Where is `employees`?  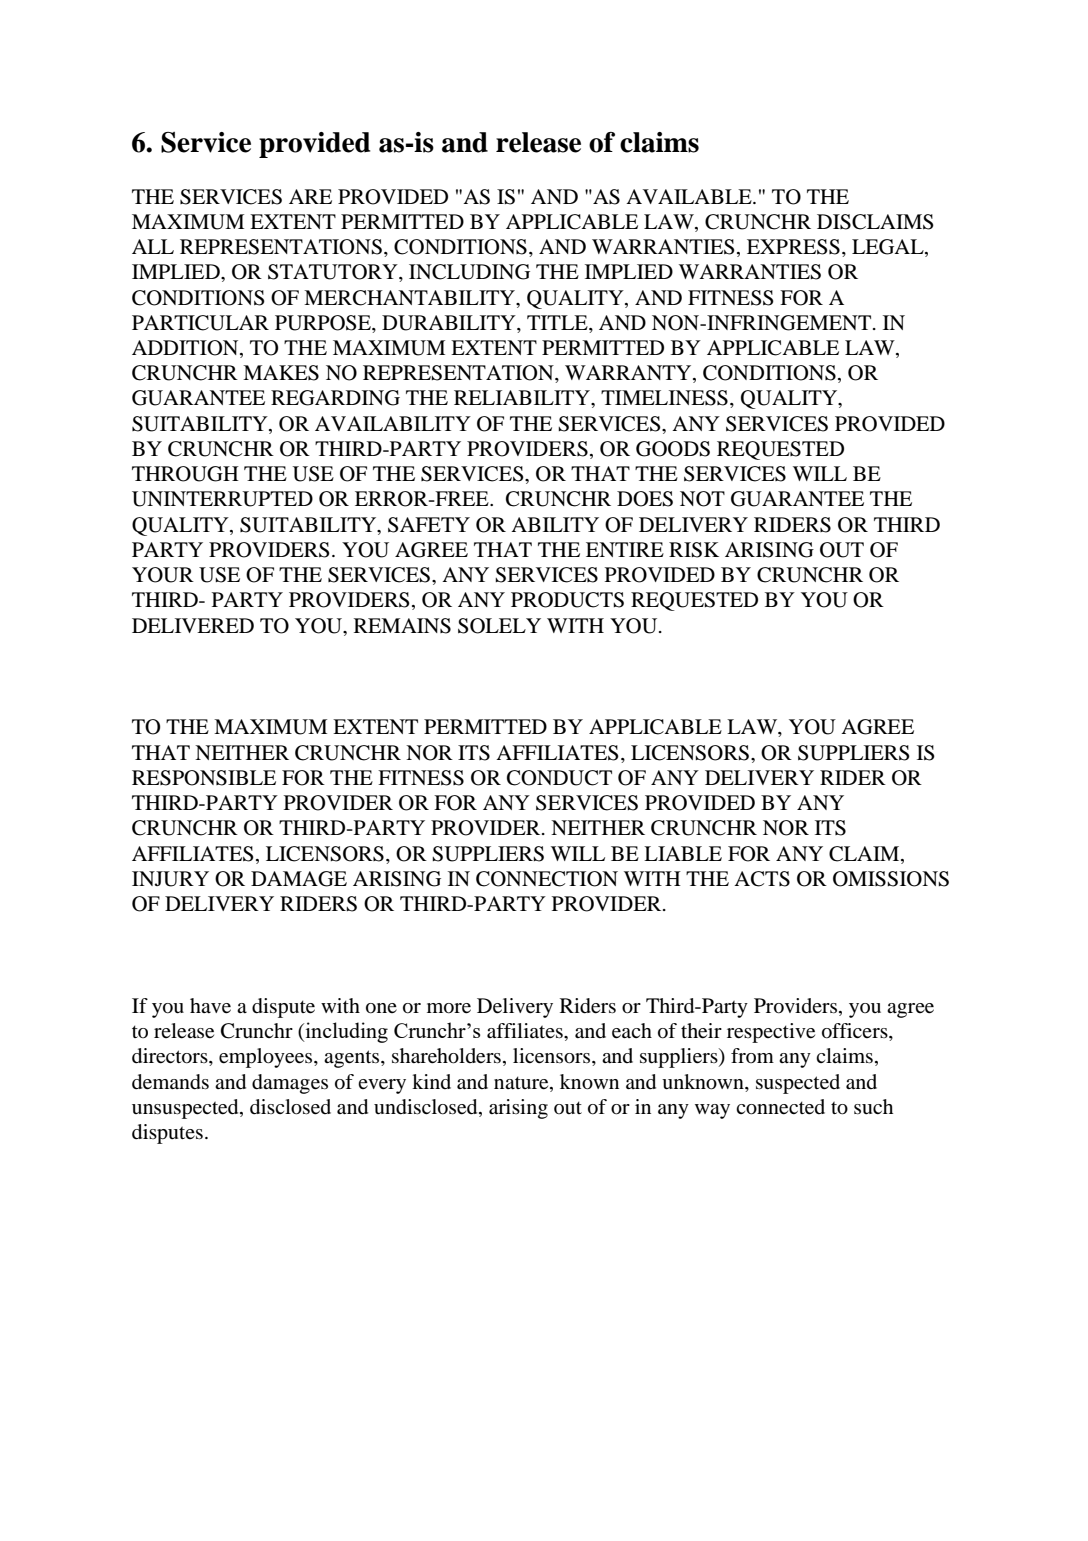 employees is located at coordinates (267, 1058).
